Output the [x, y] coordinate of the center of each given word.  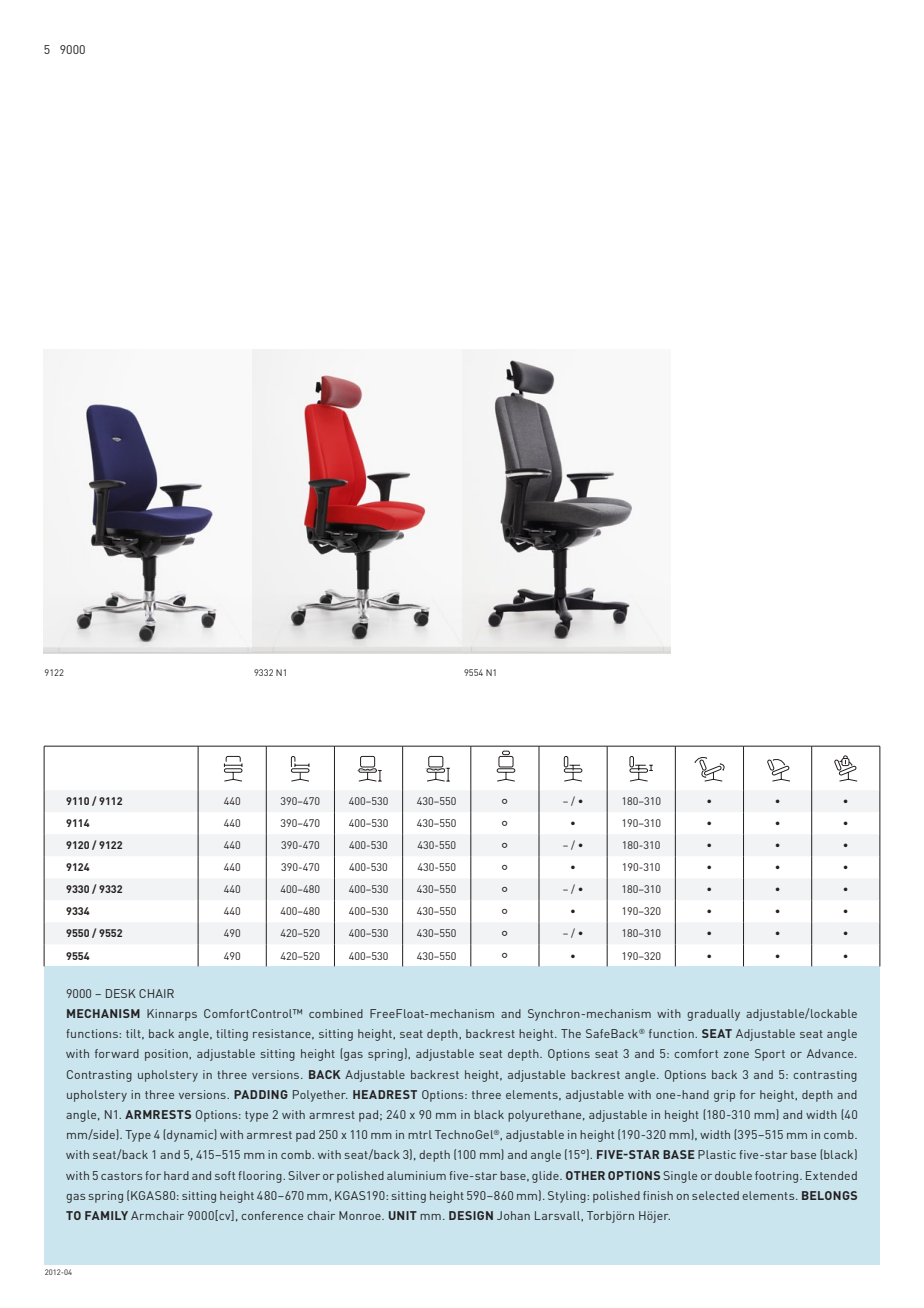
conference [272, 1215]
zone [736, 1055]
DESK [121, 993]
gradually [713, 1015]
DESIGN [471, 1215]
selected [715, 1195]
